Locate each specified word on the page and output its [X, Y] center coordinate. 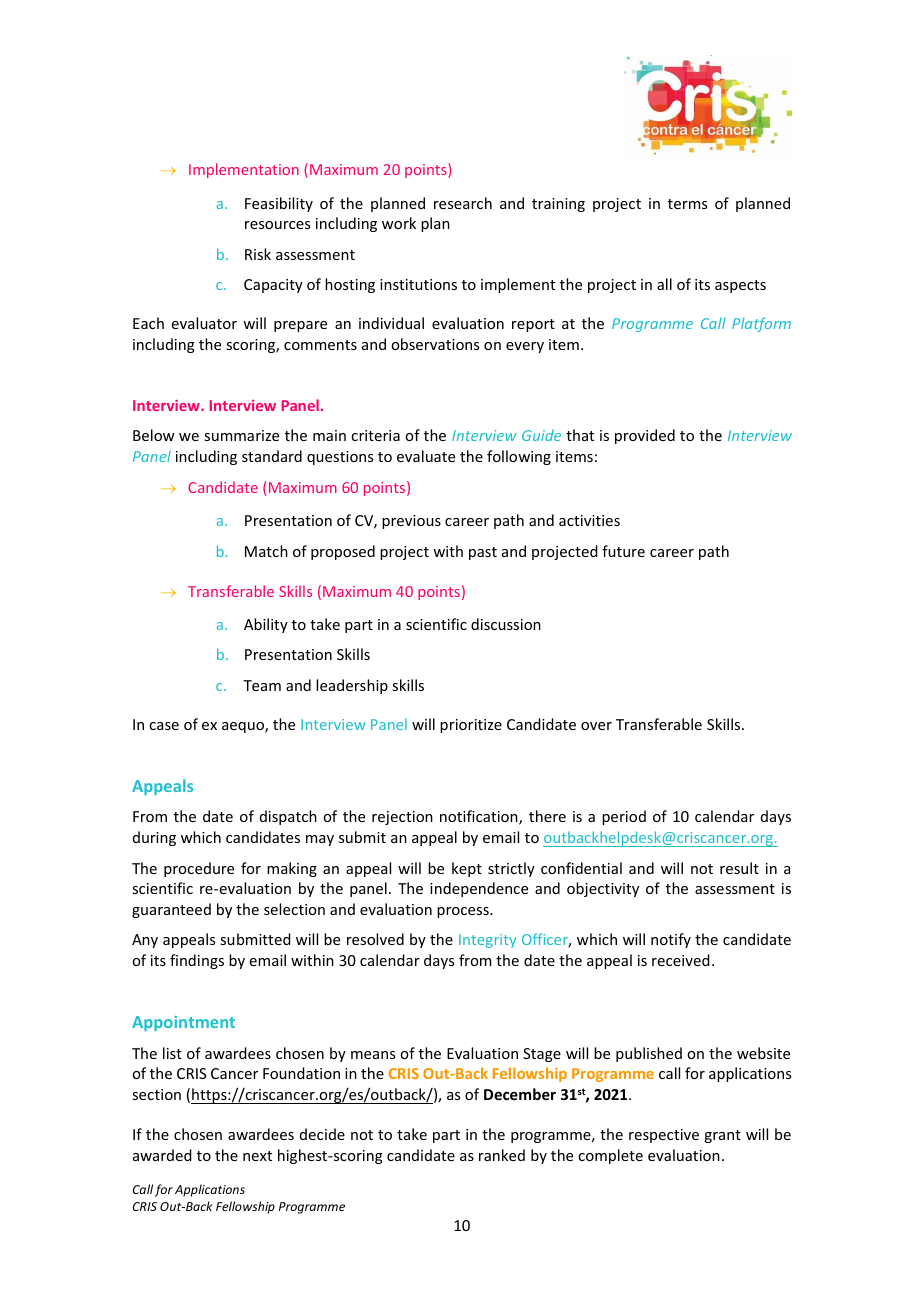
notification [480, 817]
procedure [199, 869]
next [257, 1156]
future [623, 551]
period [624, 817]
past [483, 553]
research [463, 203]
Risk [258, 254]
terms [687, 204]
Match [266, 551]
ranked [502, 1155]
